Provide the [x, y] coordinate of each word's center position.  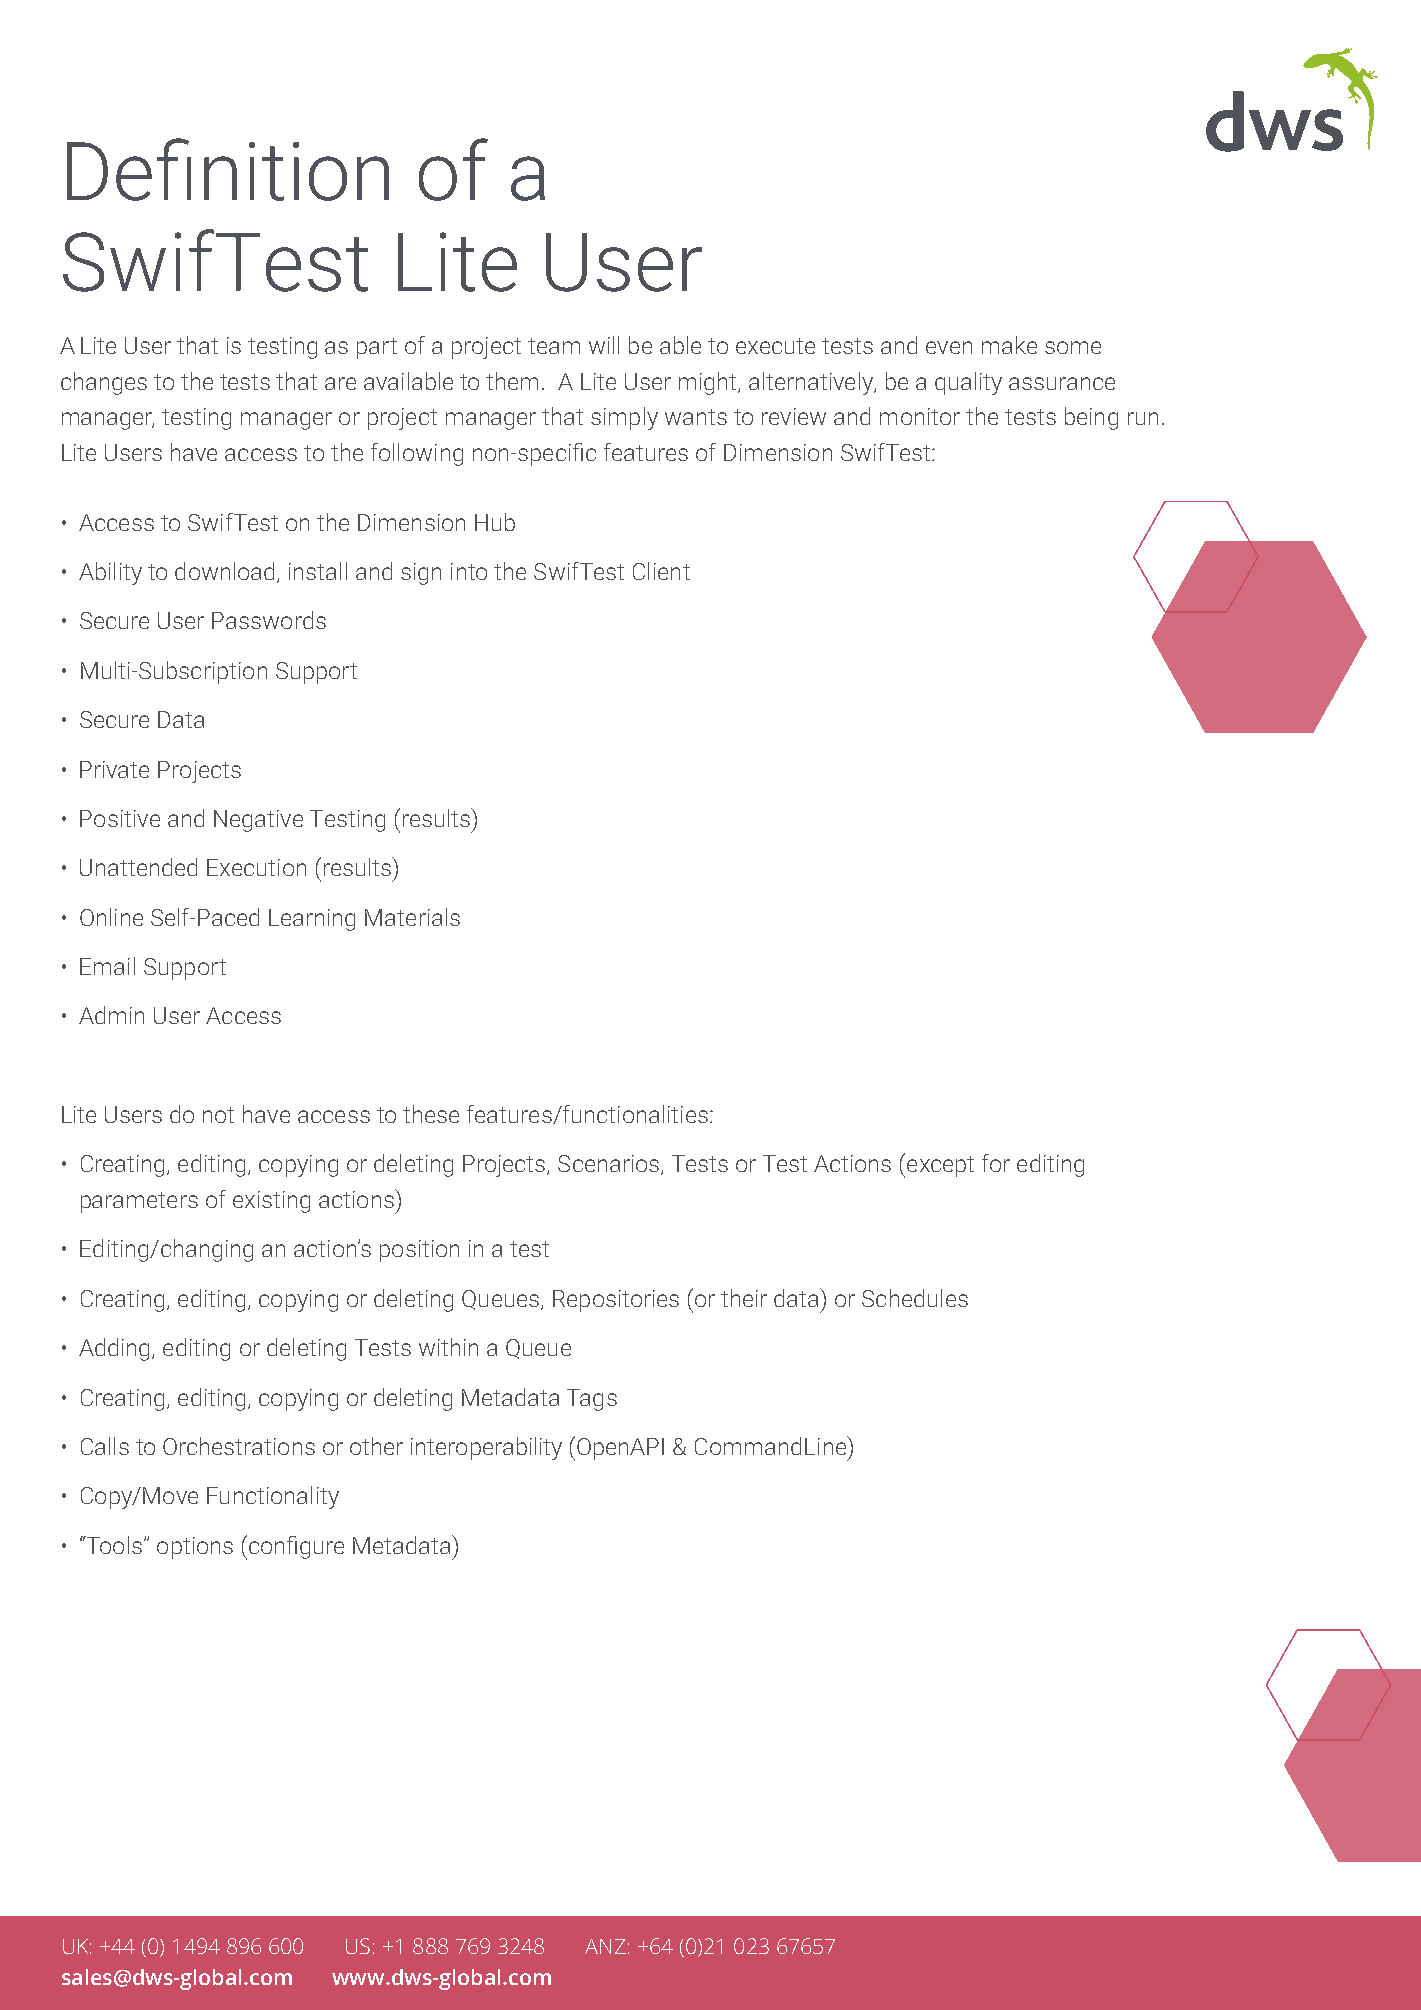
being [1091, 418]
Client [661, 571]
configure [295, 1547]
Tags [592, 1400]
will [604, 345]
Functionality [273, 1497]
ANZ [605, 1946]
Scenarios [610, 1165]
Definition [228, 169]
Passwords [269, 620]
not [218, 1115]
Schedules [915, 1298]
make [1009, 345]
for [996, 1163]
